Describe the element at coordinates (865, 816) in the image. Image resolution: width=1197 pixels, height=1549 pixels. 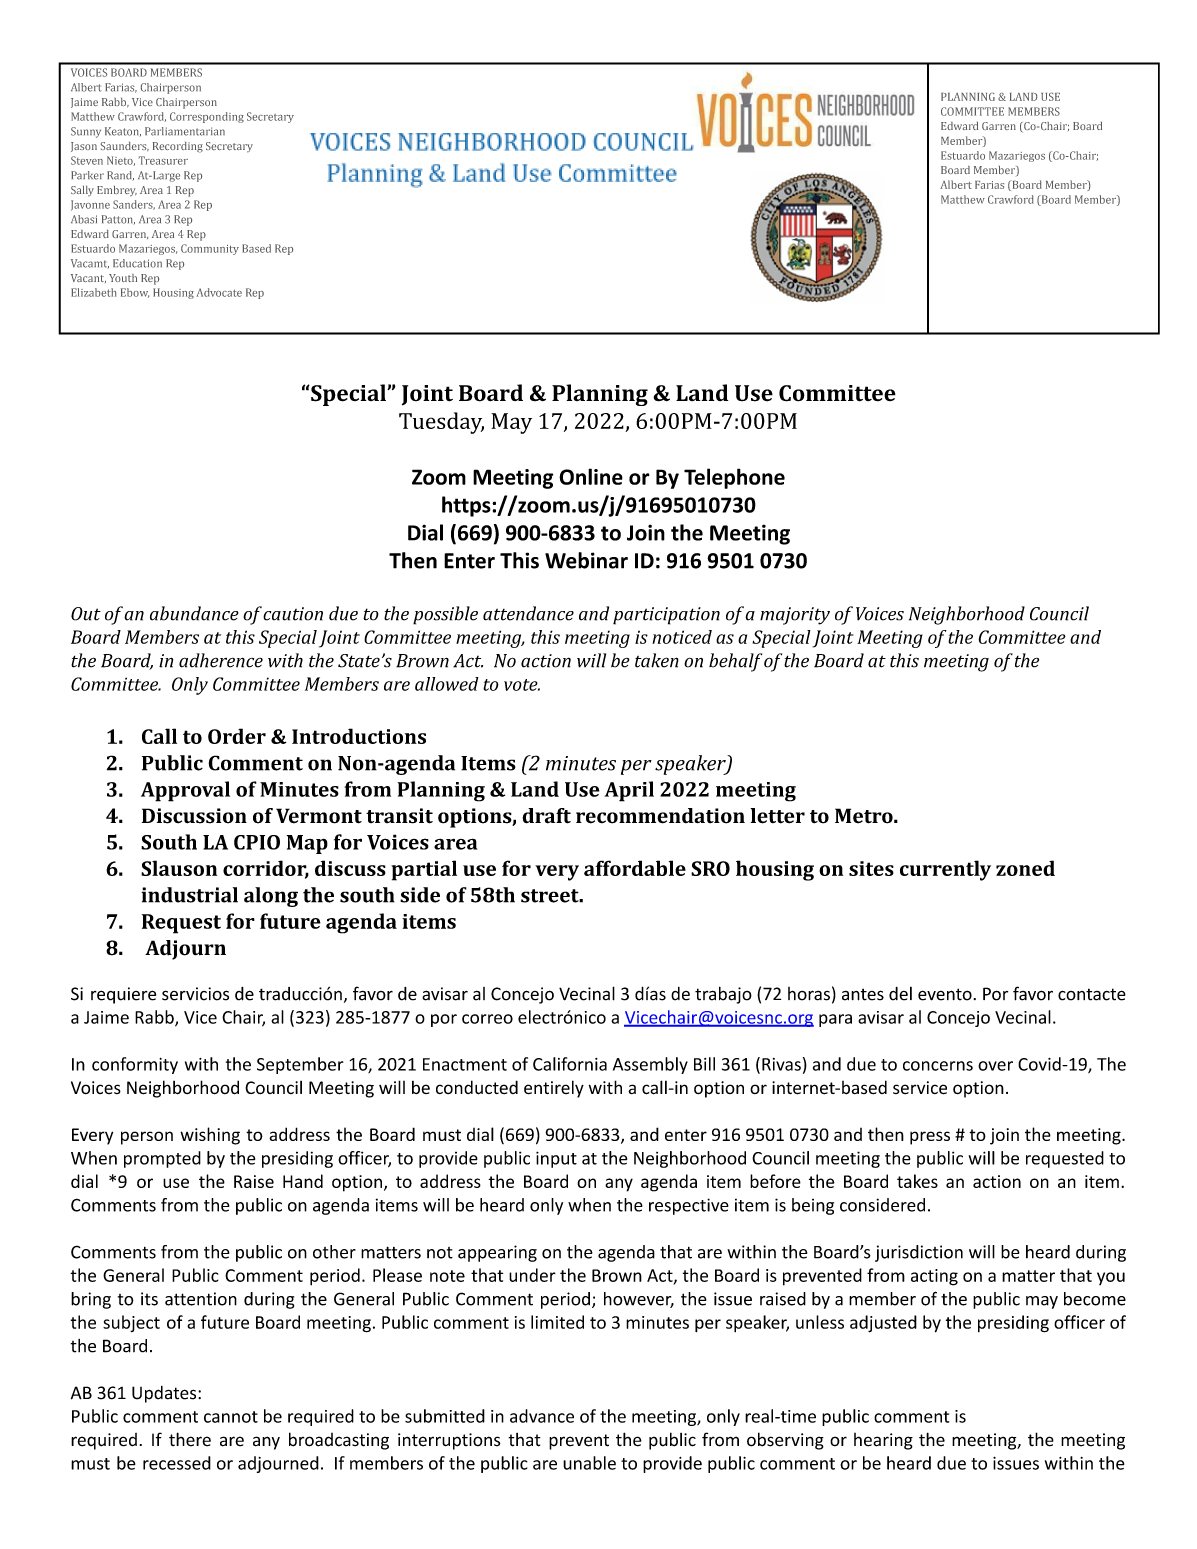
I see `Metro` at that location.
